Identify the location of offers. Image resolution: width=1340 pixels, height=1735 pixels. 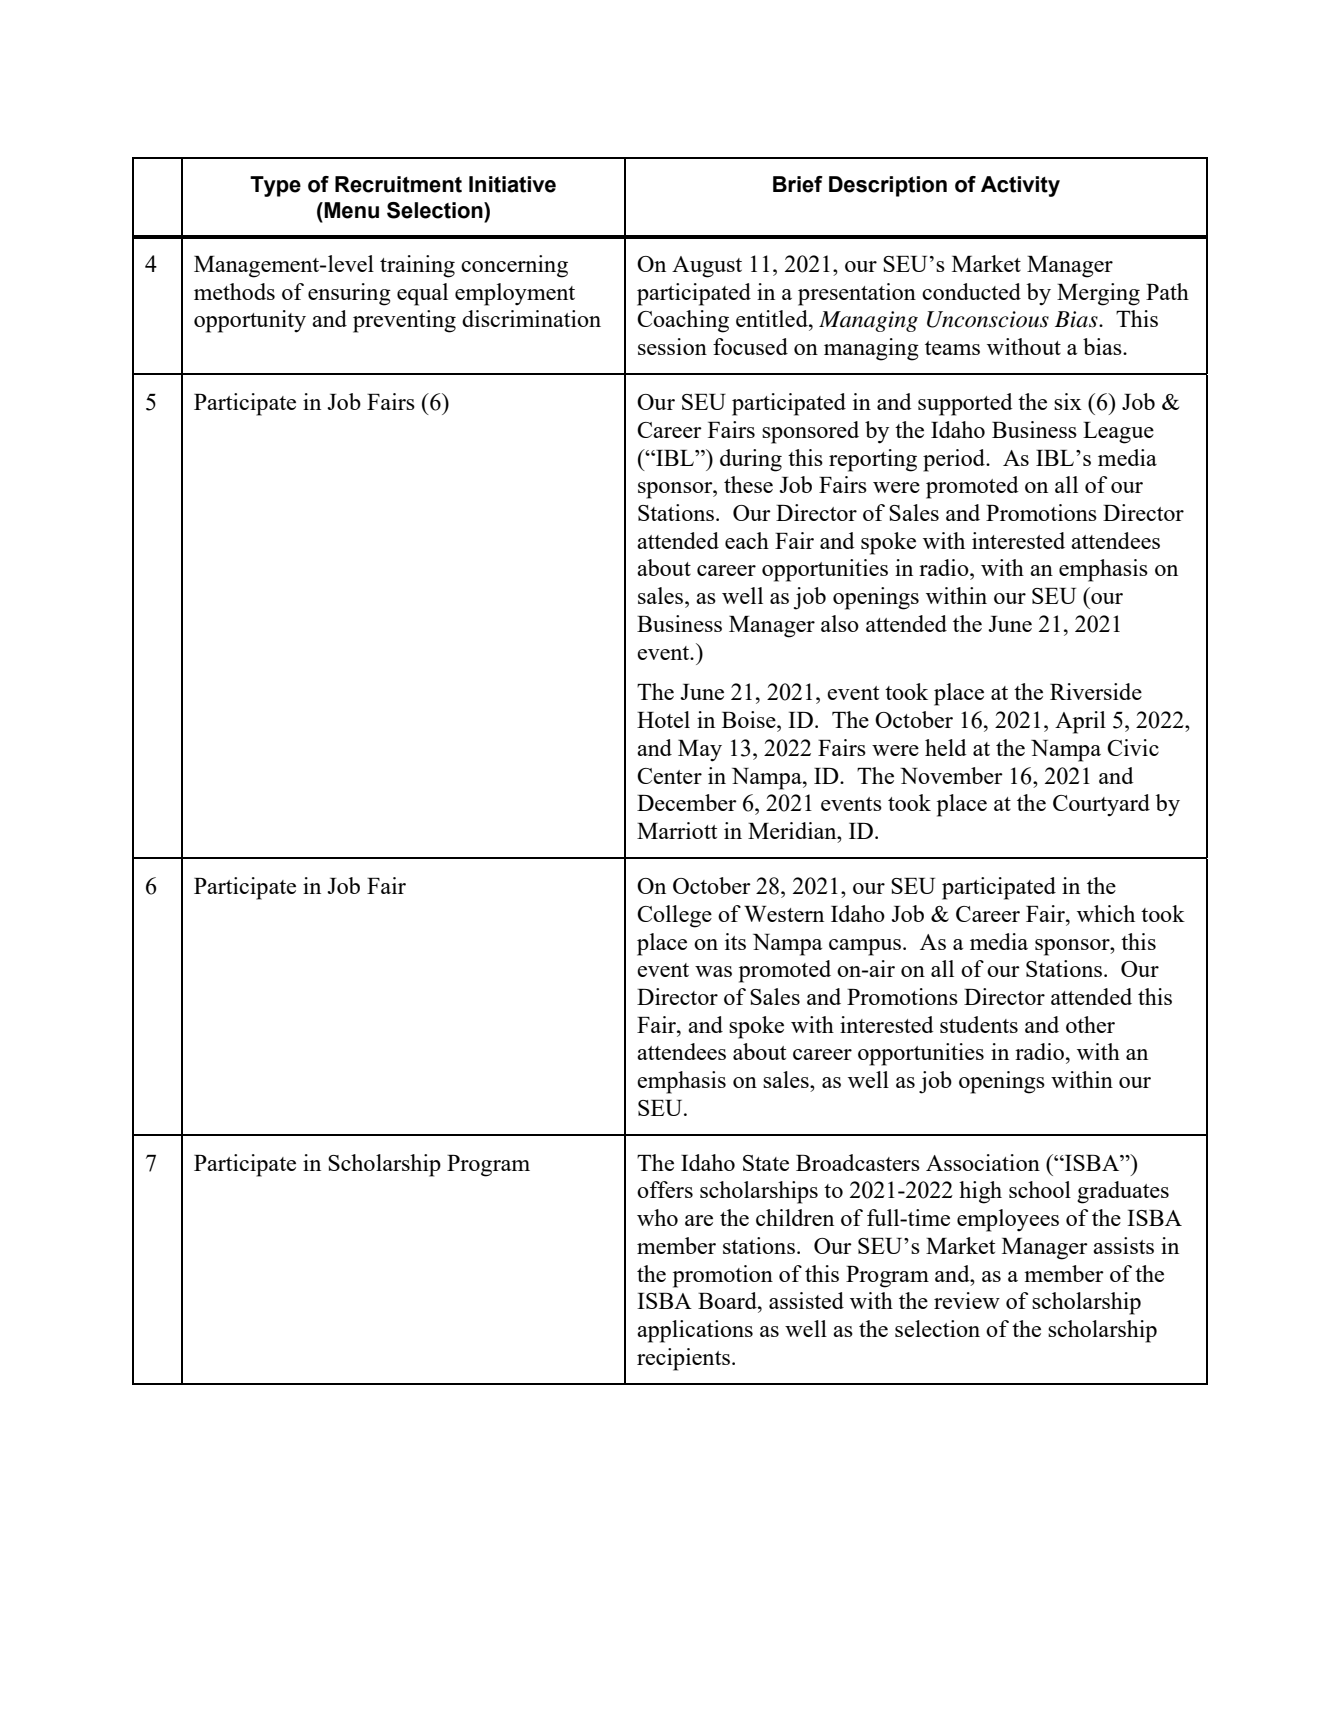
(665, 1189).
